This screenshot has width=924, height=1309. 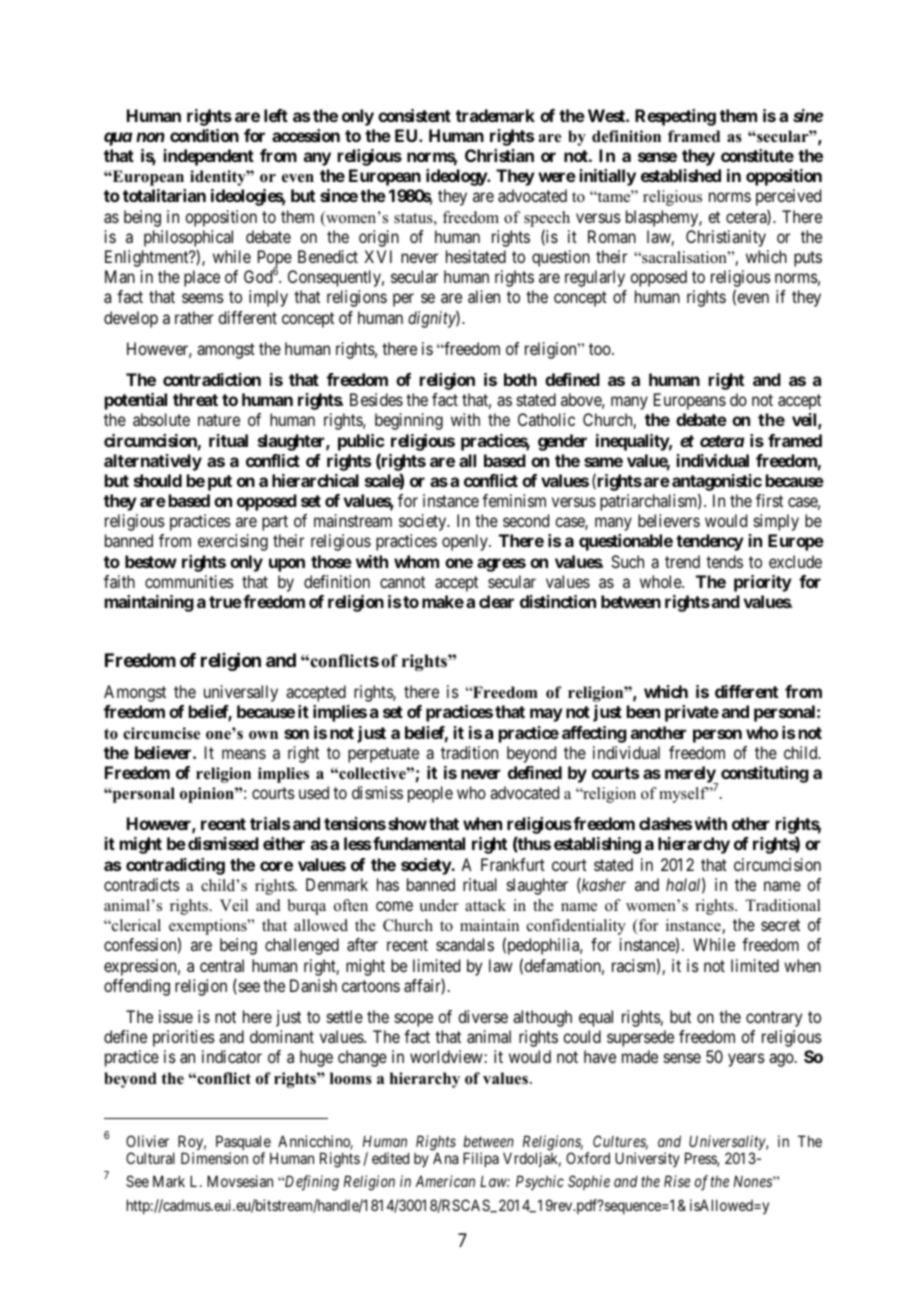 I want to click on true, so click(x=225, y=602).
